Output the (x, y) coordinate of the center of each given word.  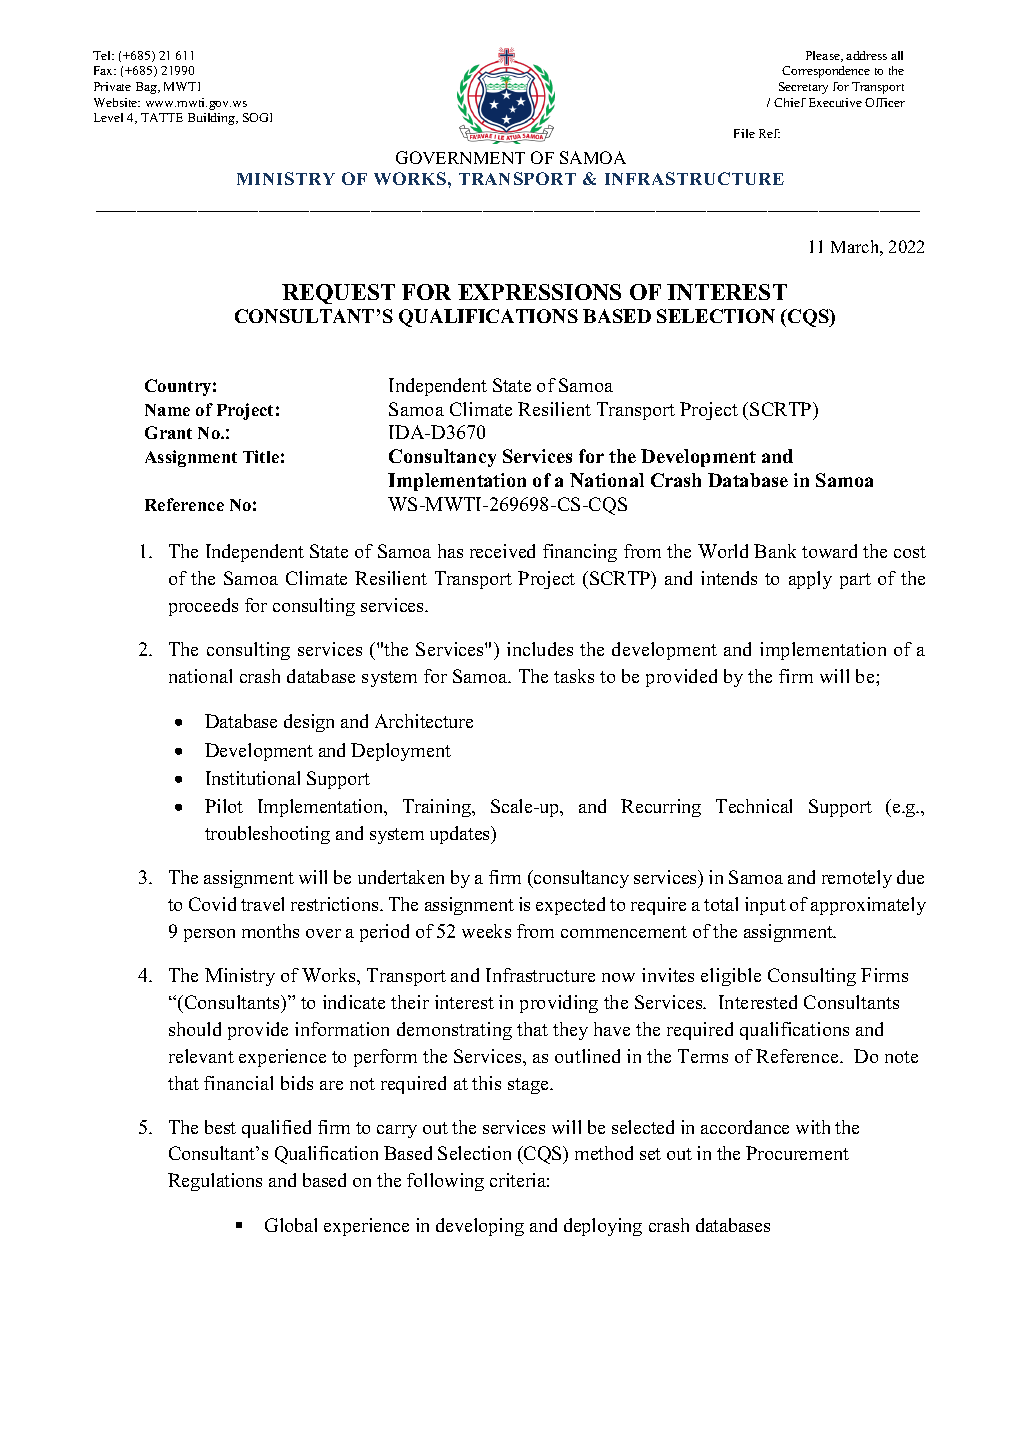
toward (829, 551)
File (744, 133)
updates (461, 835)
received (502, 551)
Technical (754, 806)
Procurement (797, 1153)
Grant (168, 432)
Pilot (224, 806)
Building (212, 119)
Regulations (215, 1182)
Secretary (803, 88)
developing (480, 1227)
